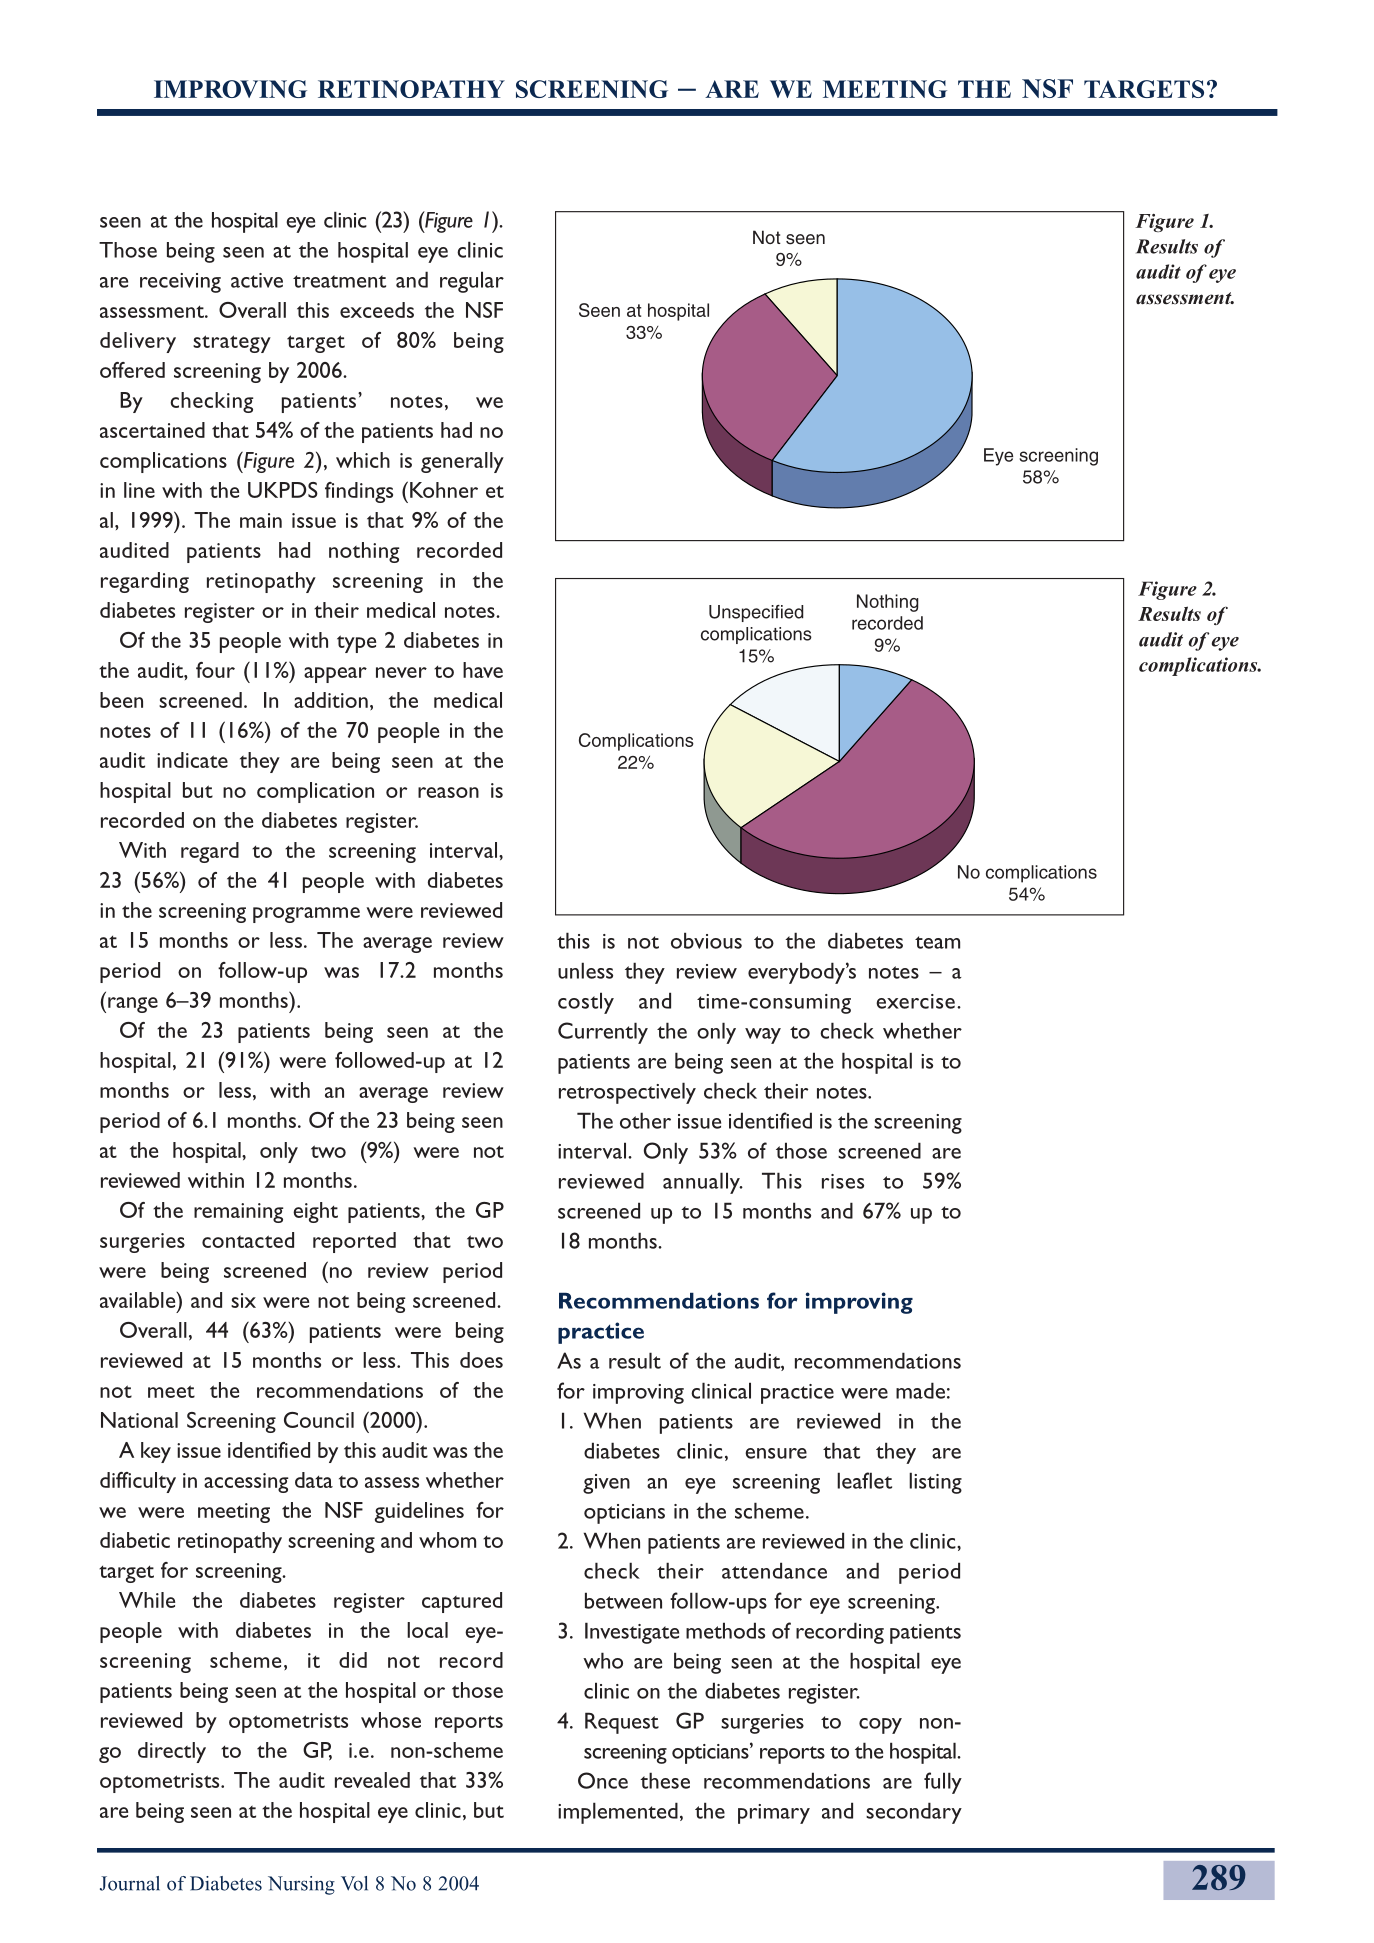  I want to click on ensure, so click(776, 1453).
